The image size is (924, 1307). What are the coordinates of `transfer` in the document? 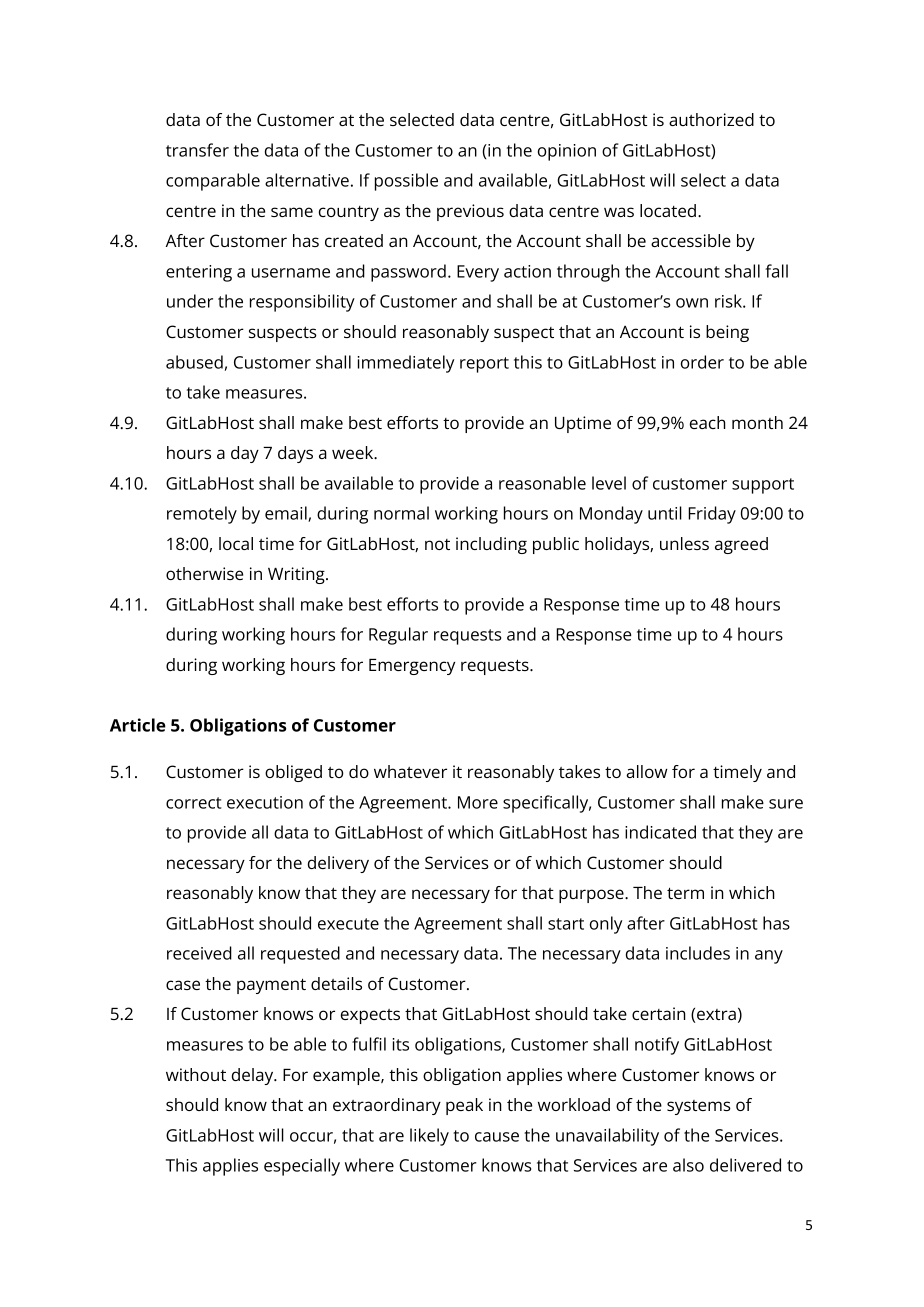 It's located at (197, 150).
